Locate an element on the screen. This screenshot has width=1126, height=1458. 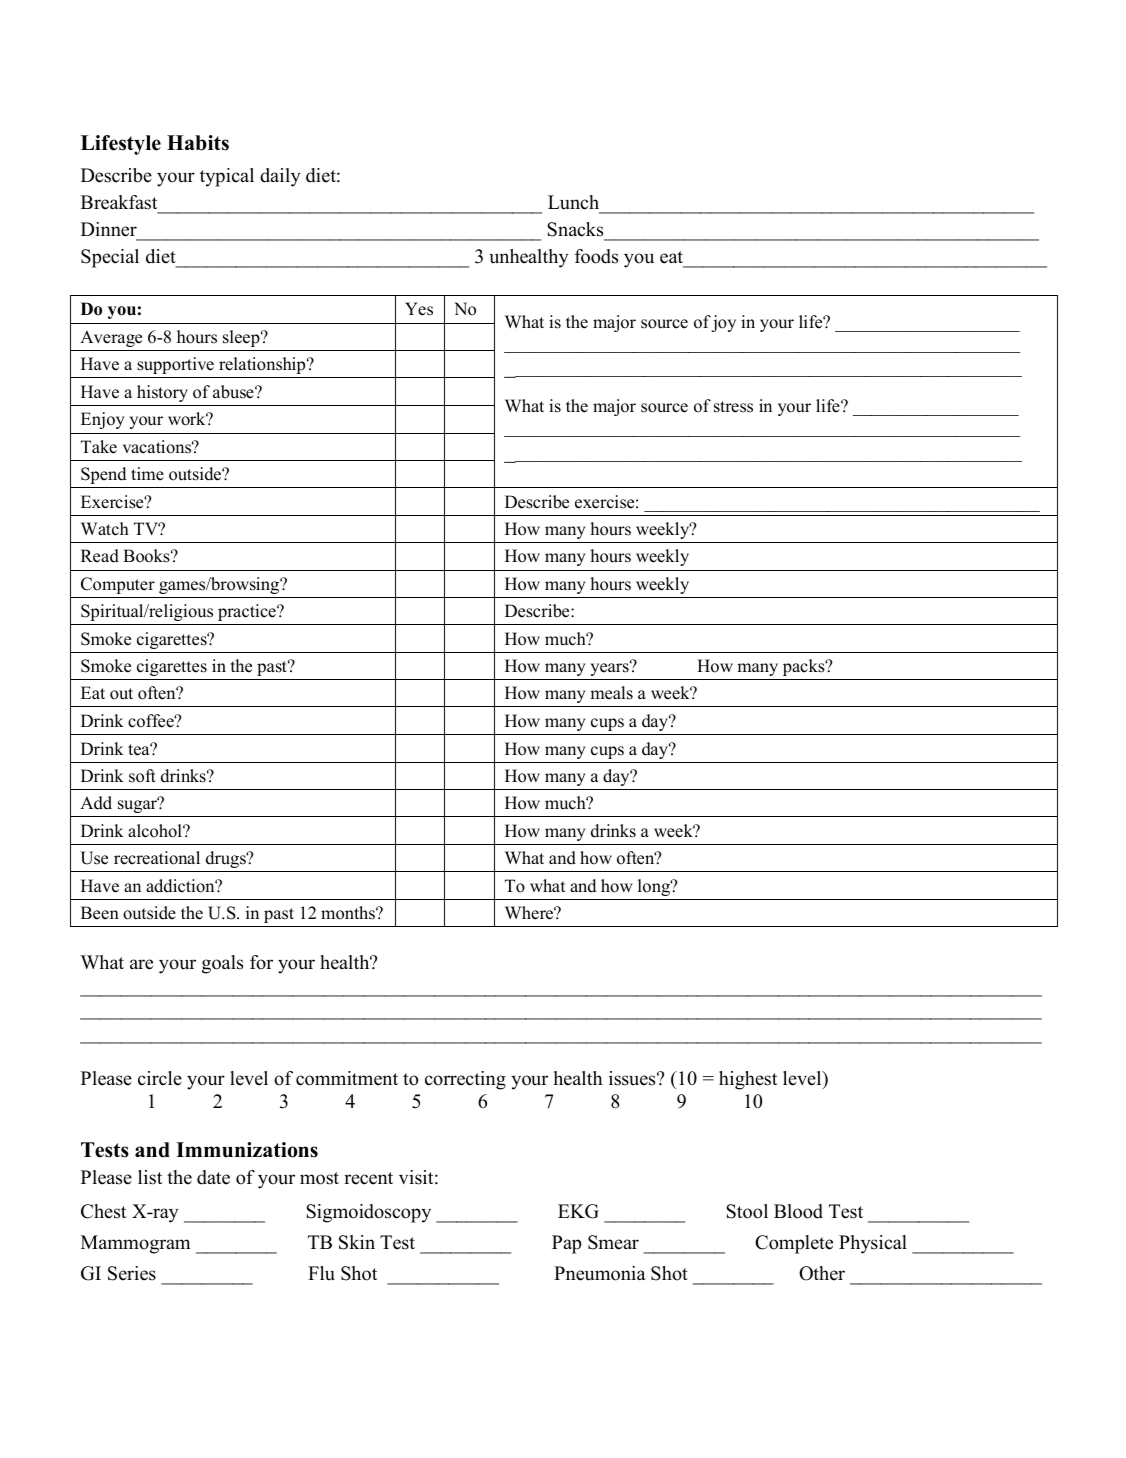
Pap is located at coordinates (566, 1244).
